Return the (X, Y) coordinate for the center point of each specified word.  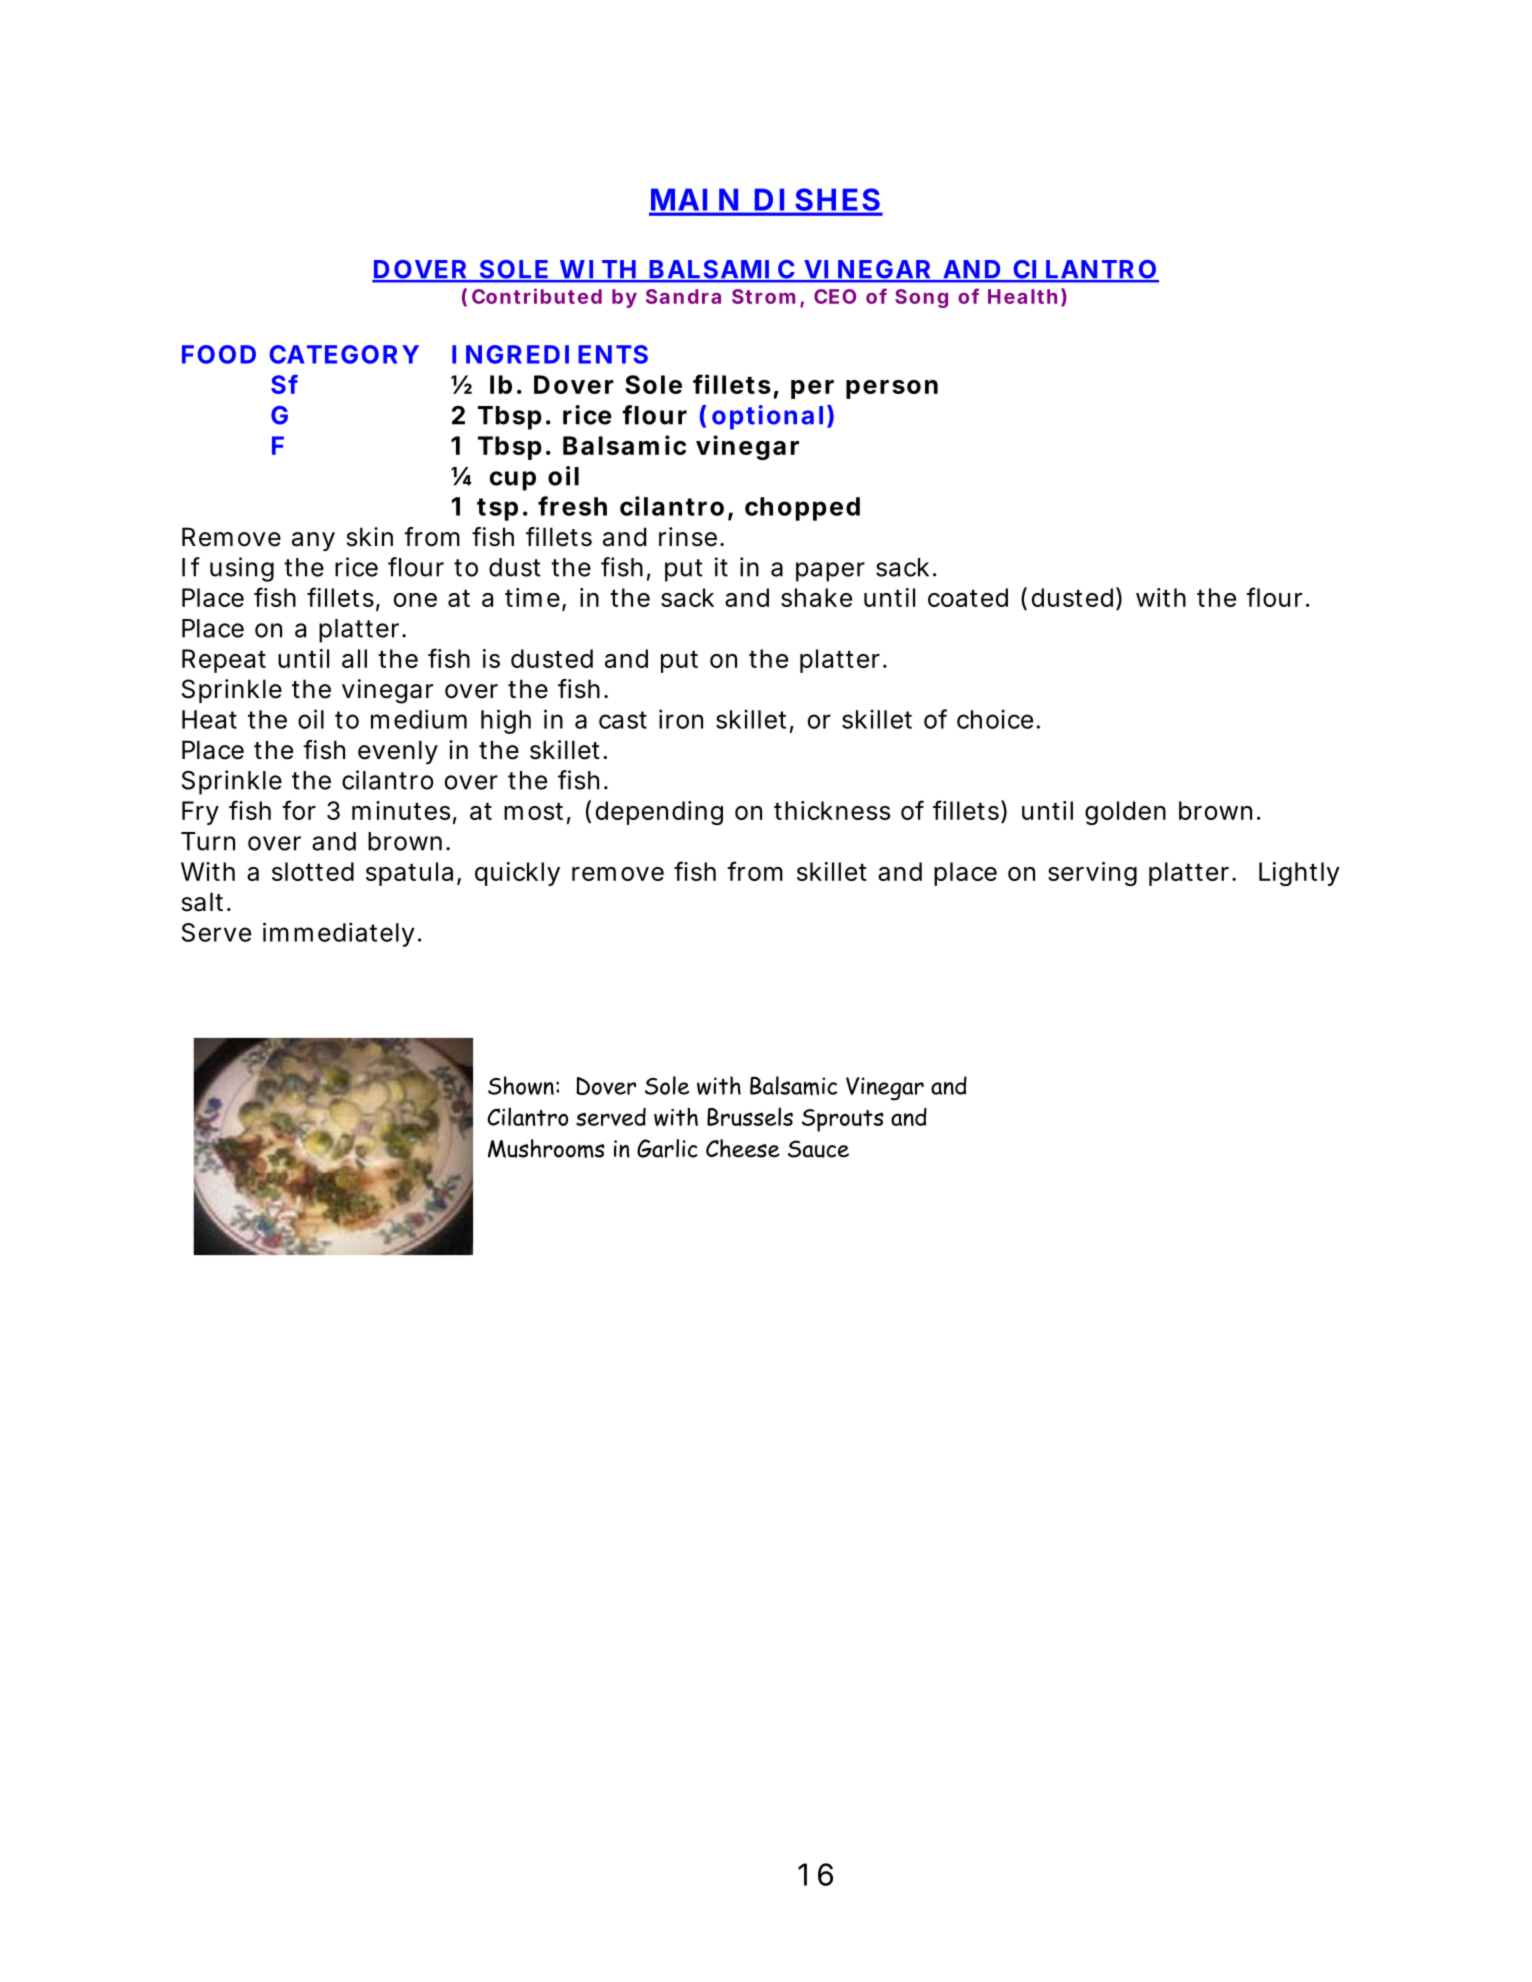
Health (1022, 296)
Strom (763, 296)
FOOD (219, 354)
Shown (521, 1085)
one (415, 600)
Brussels (750, 1116)
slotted (313, 871)
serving (1092, 874)
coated (968, 597)
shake (816, 597)
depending (659, 813)
